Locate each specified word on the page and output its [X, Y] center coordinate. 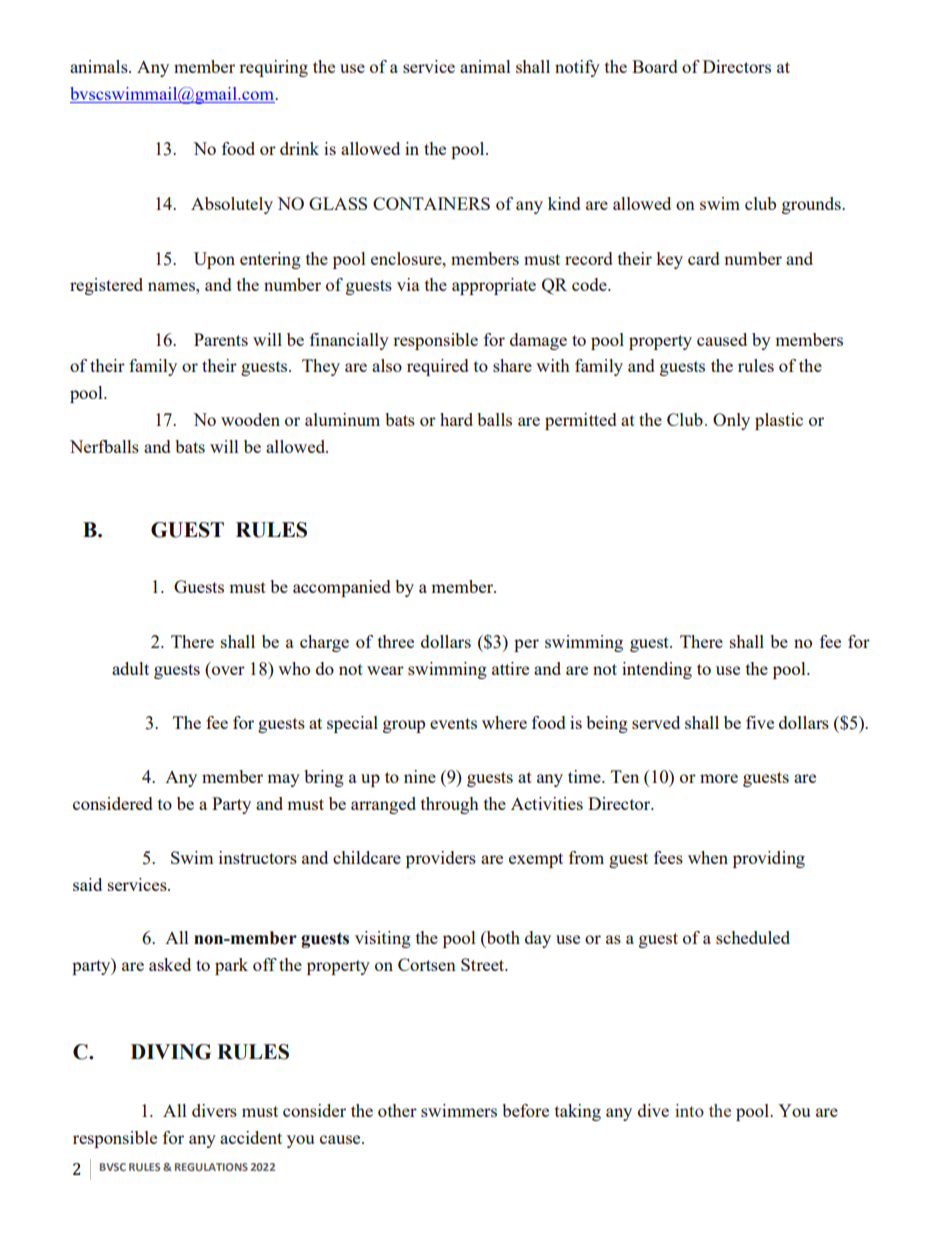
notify [577, 68]
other [397, 1110]
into [689, 1110]
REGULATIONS [211, 1167]
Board [654, 66]
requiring [273, 68]
